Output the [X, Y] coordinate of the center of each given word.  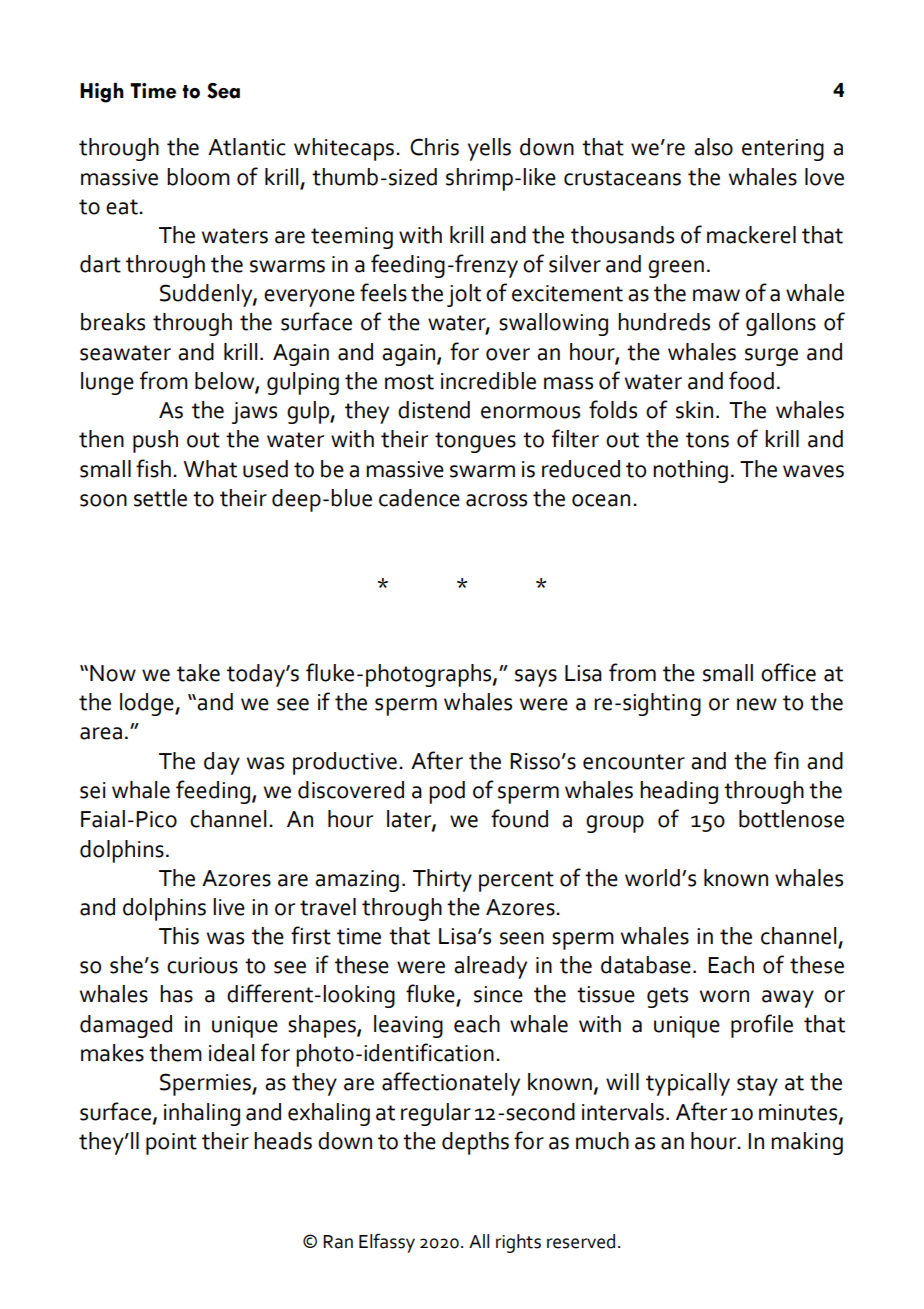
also [713, 147]
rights [518, 1243]
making [807, 1143]
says [536, 678]
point [171, 1144]
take [198, 673]
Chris [434, 147]
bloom [198, 177]
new [757, 704]
